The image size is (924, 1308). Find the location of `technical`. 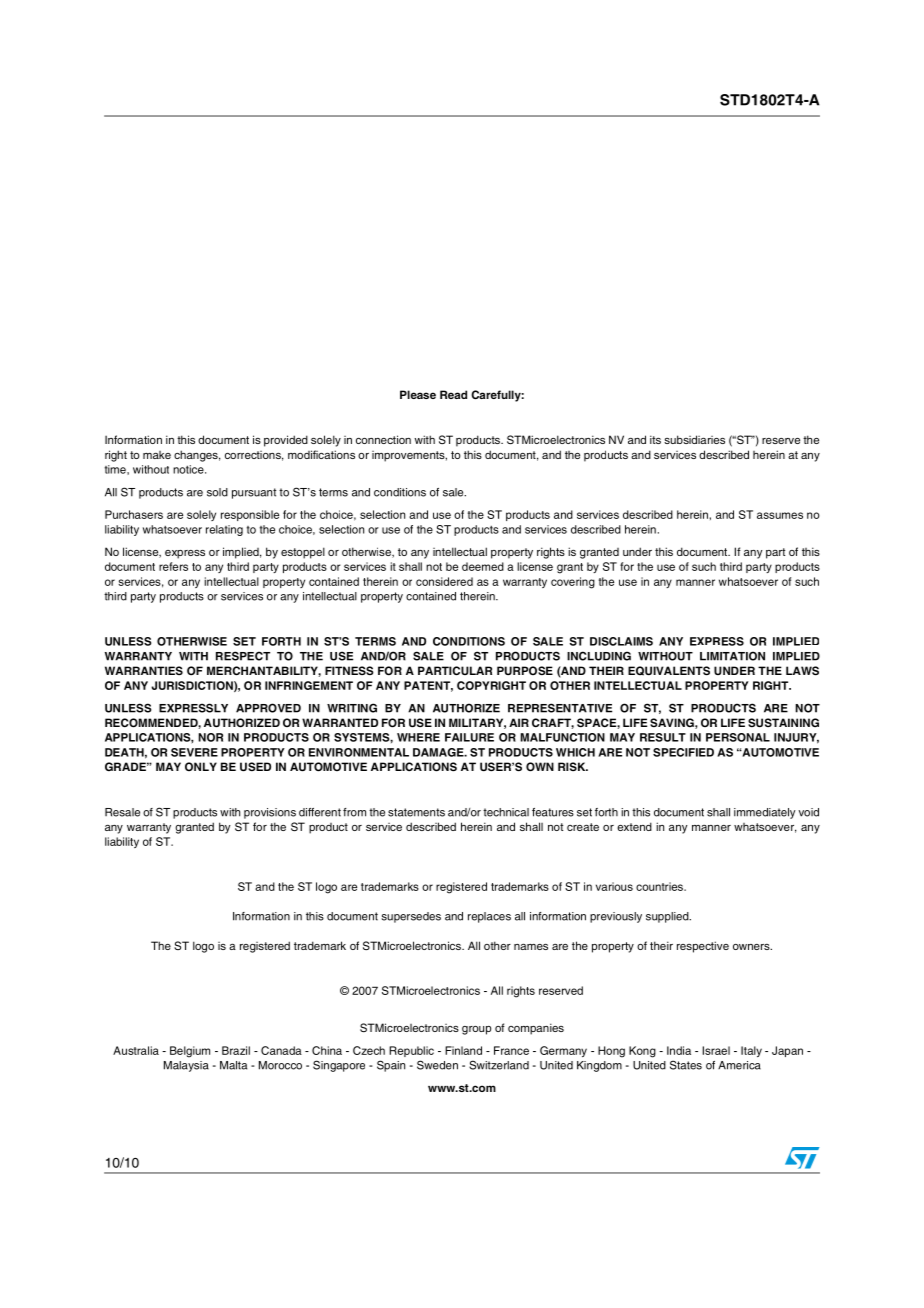

technical is located at coordinates (506, 812).
